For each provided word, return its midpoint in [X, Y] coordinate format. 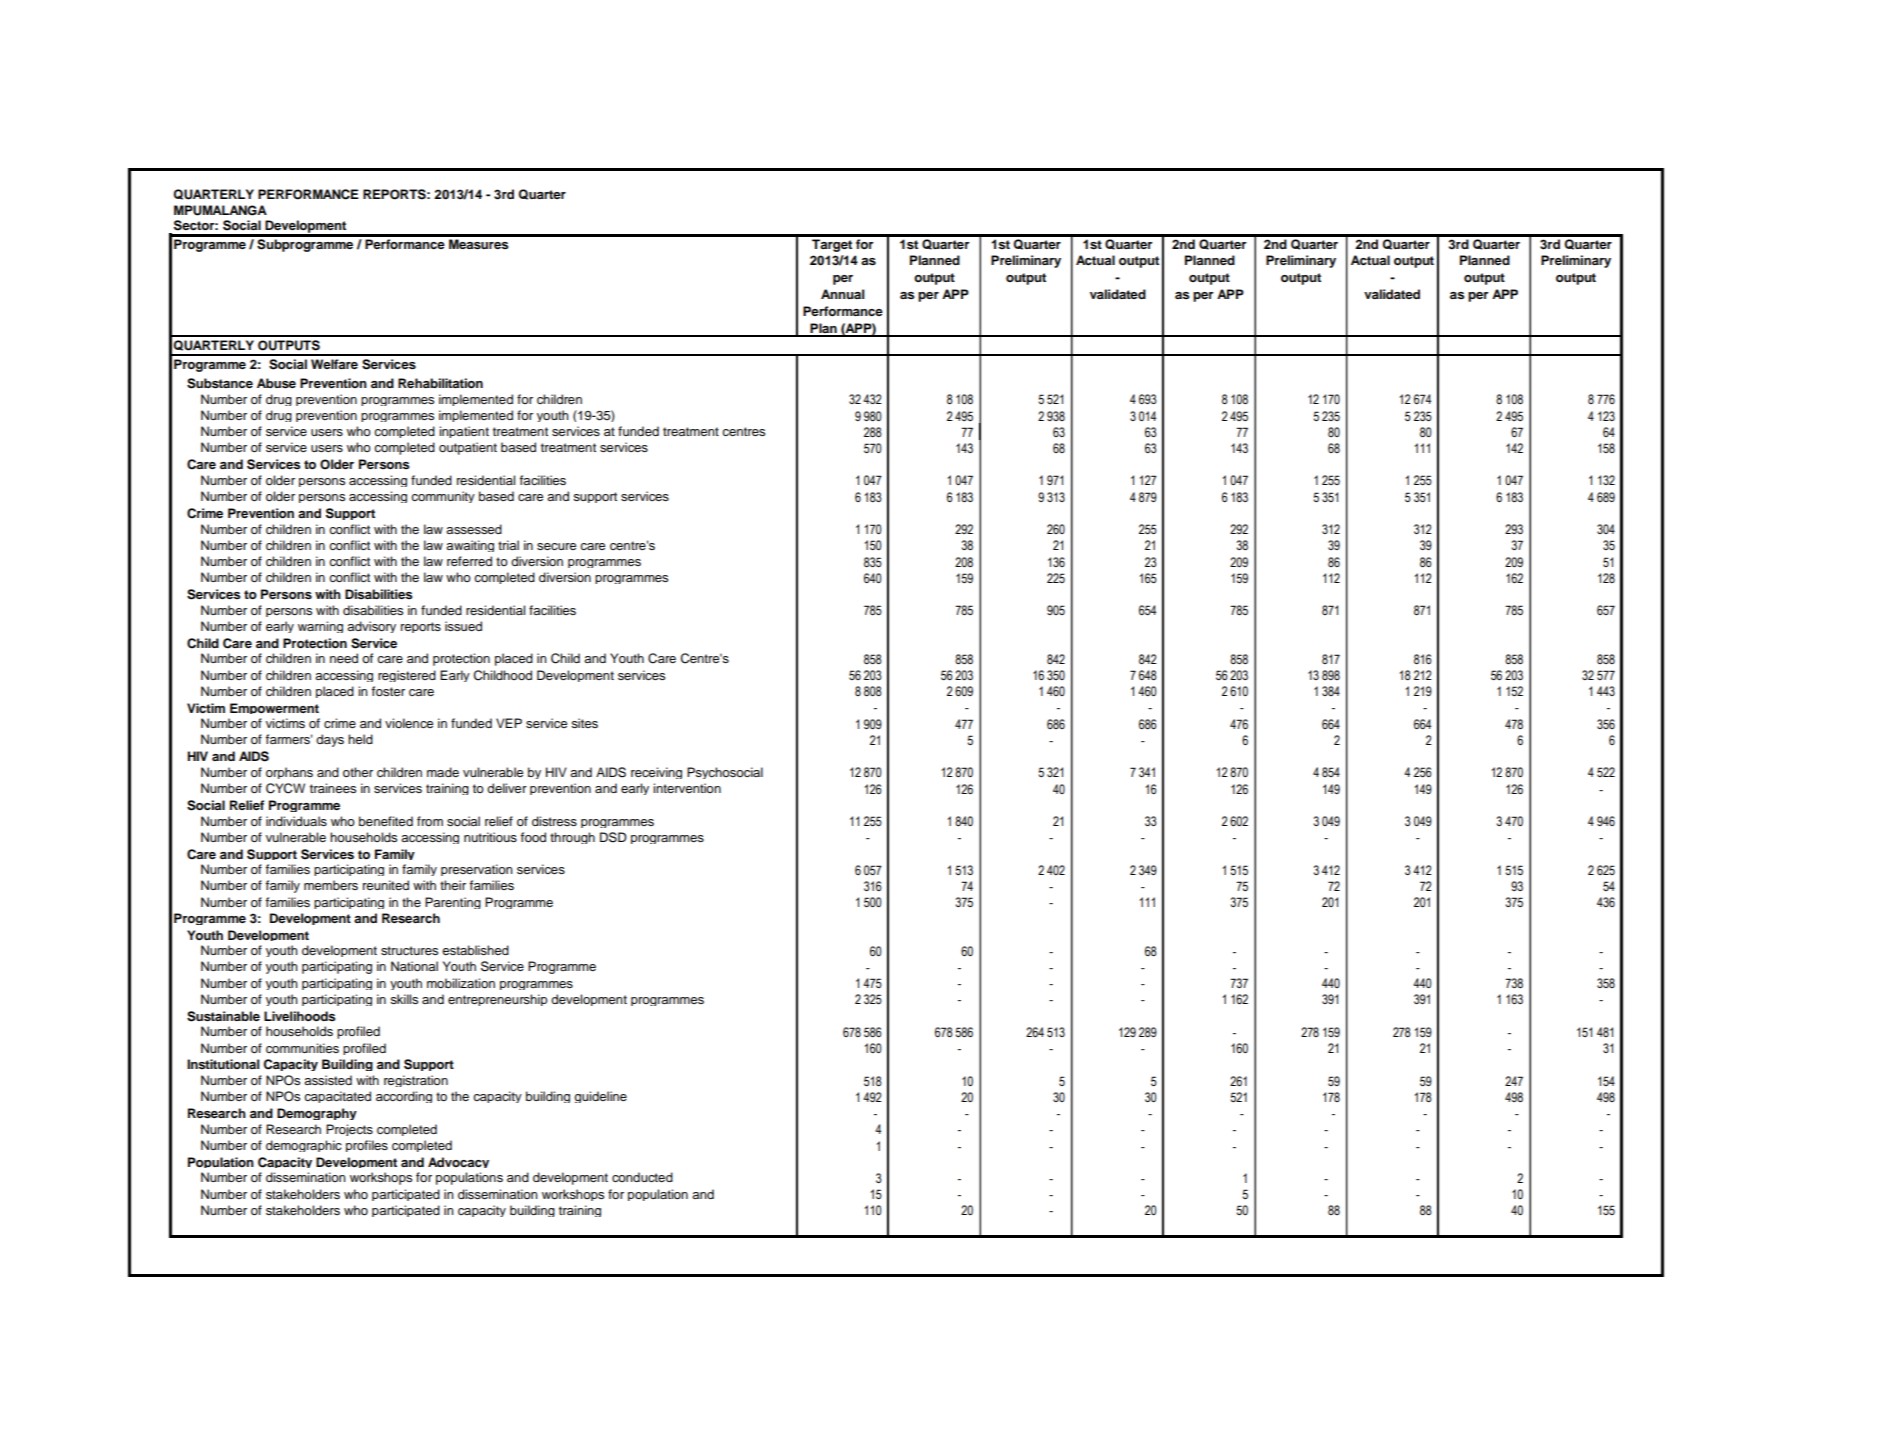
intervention [687, 788]
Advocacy [458, 1162]
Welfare [334, 364]
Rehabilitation [440, 383]
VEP [509, 723]
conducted [642, 1177]
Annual [842, 294]
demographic [304, 1146]
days [330, 740]
